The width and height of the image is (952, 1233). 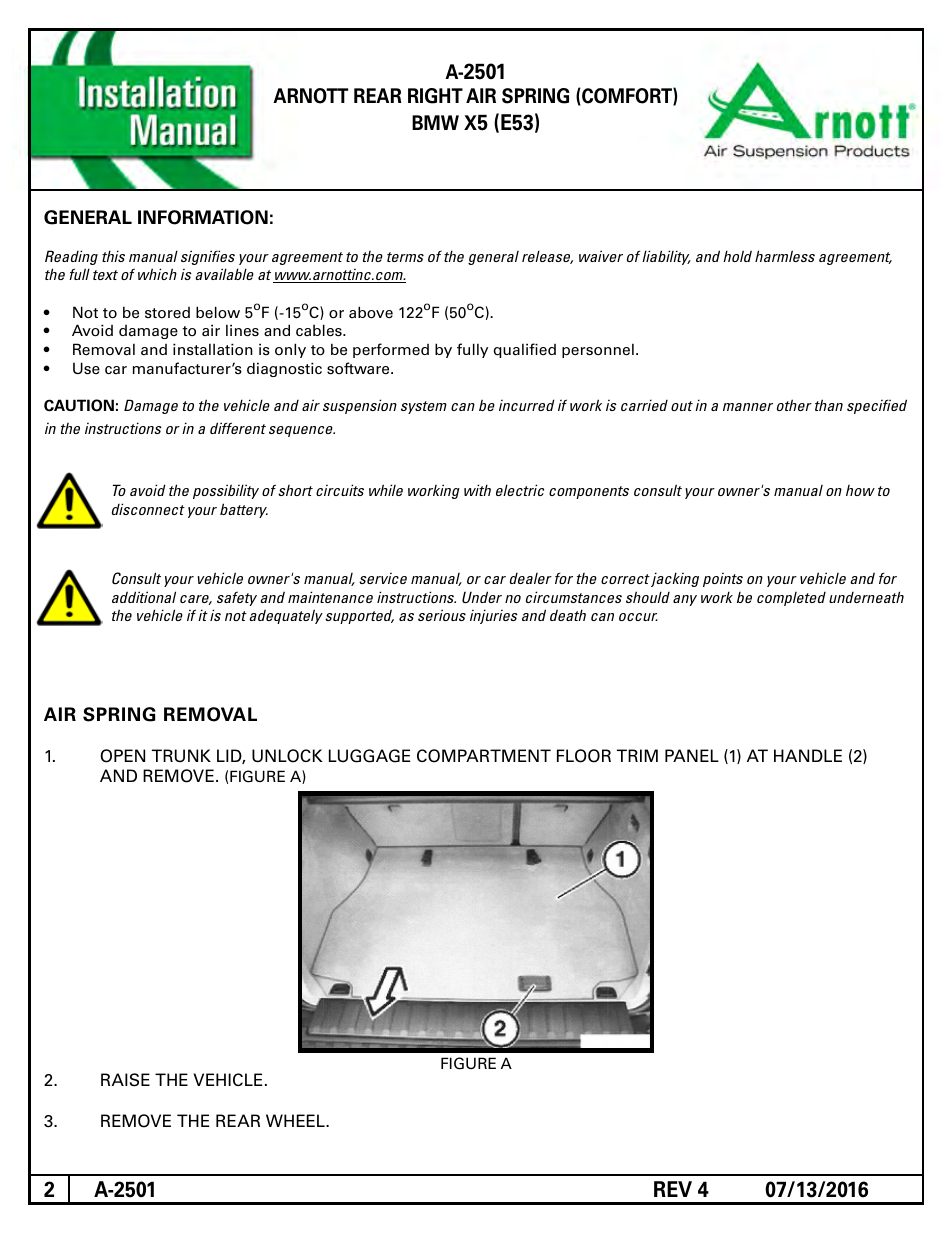 What do you see at coordinates (435, 122) in the image?
I see `BMW` at bounding box center [435, 122].
